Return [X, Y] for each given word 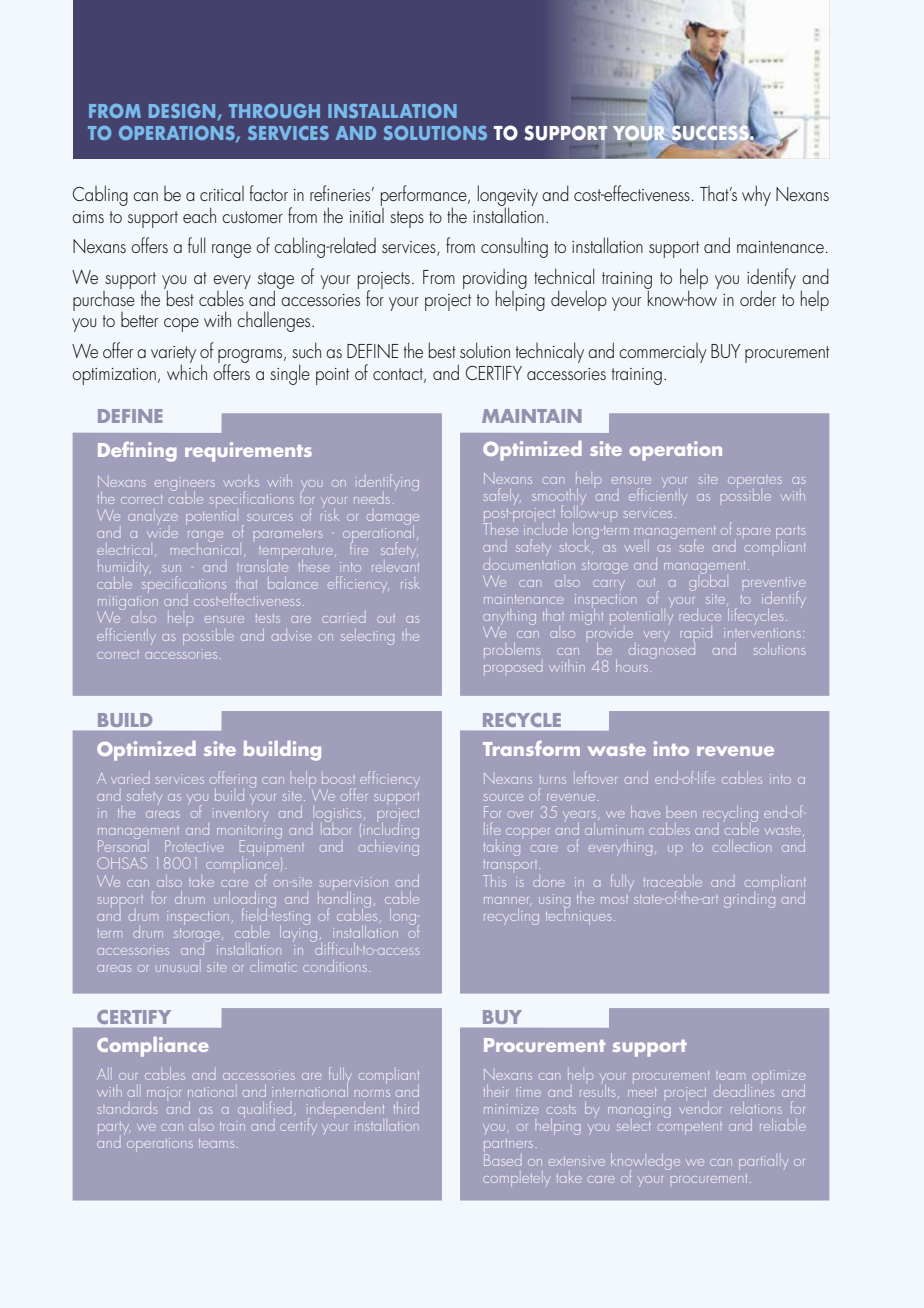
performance [425, 197]
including [391, 831]
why [756, 195]
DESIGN [183, 112]
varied [130, 779]
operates [755, 482]
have [645, 812]
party [113, 1127]
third [406, 1108]
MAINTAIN [532, 416]
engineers [185, 485]
